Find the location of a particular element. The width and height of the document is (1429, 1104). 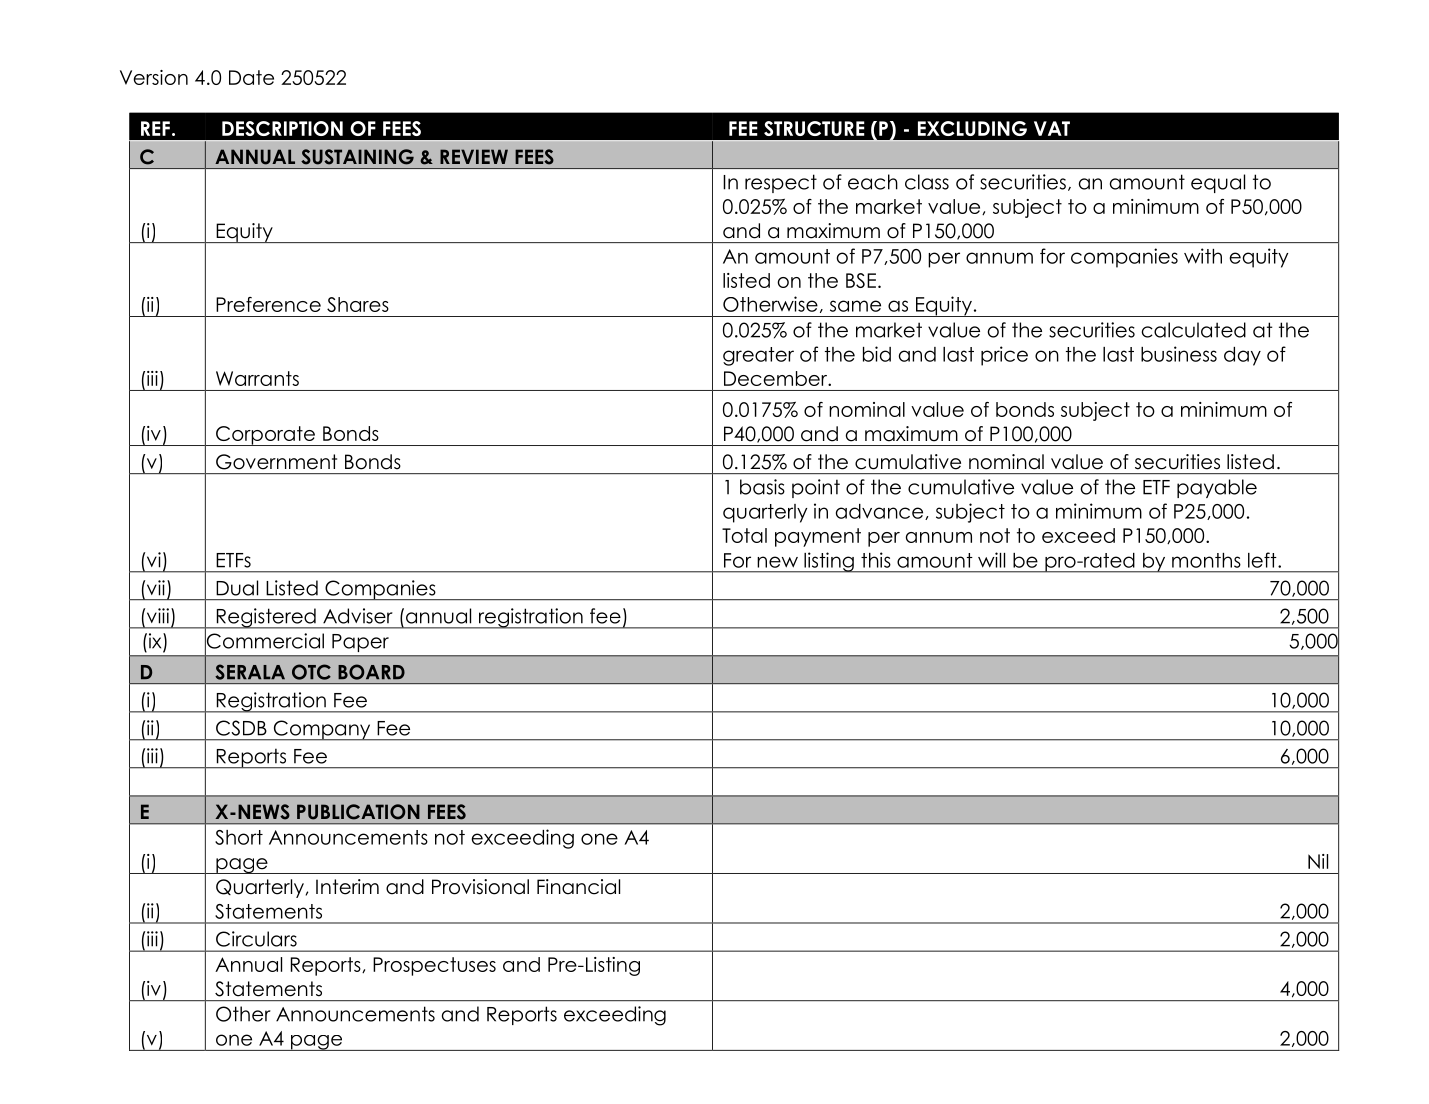

months is located at coordinates (1206, 560).
